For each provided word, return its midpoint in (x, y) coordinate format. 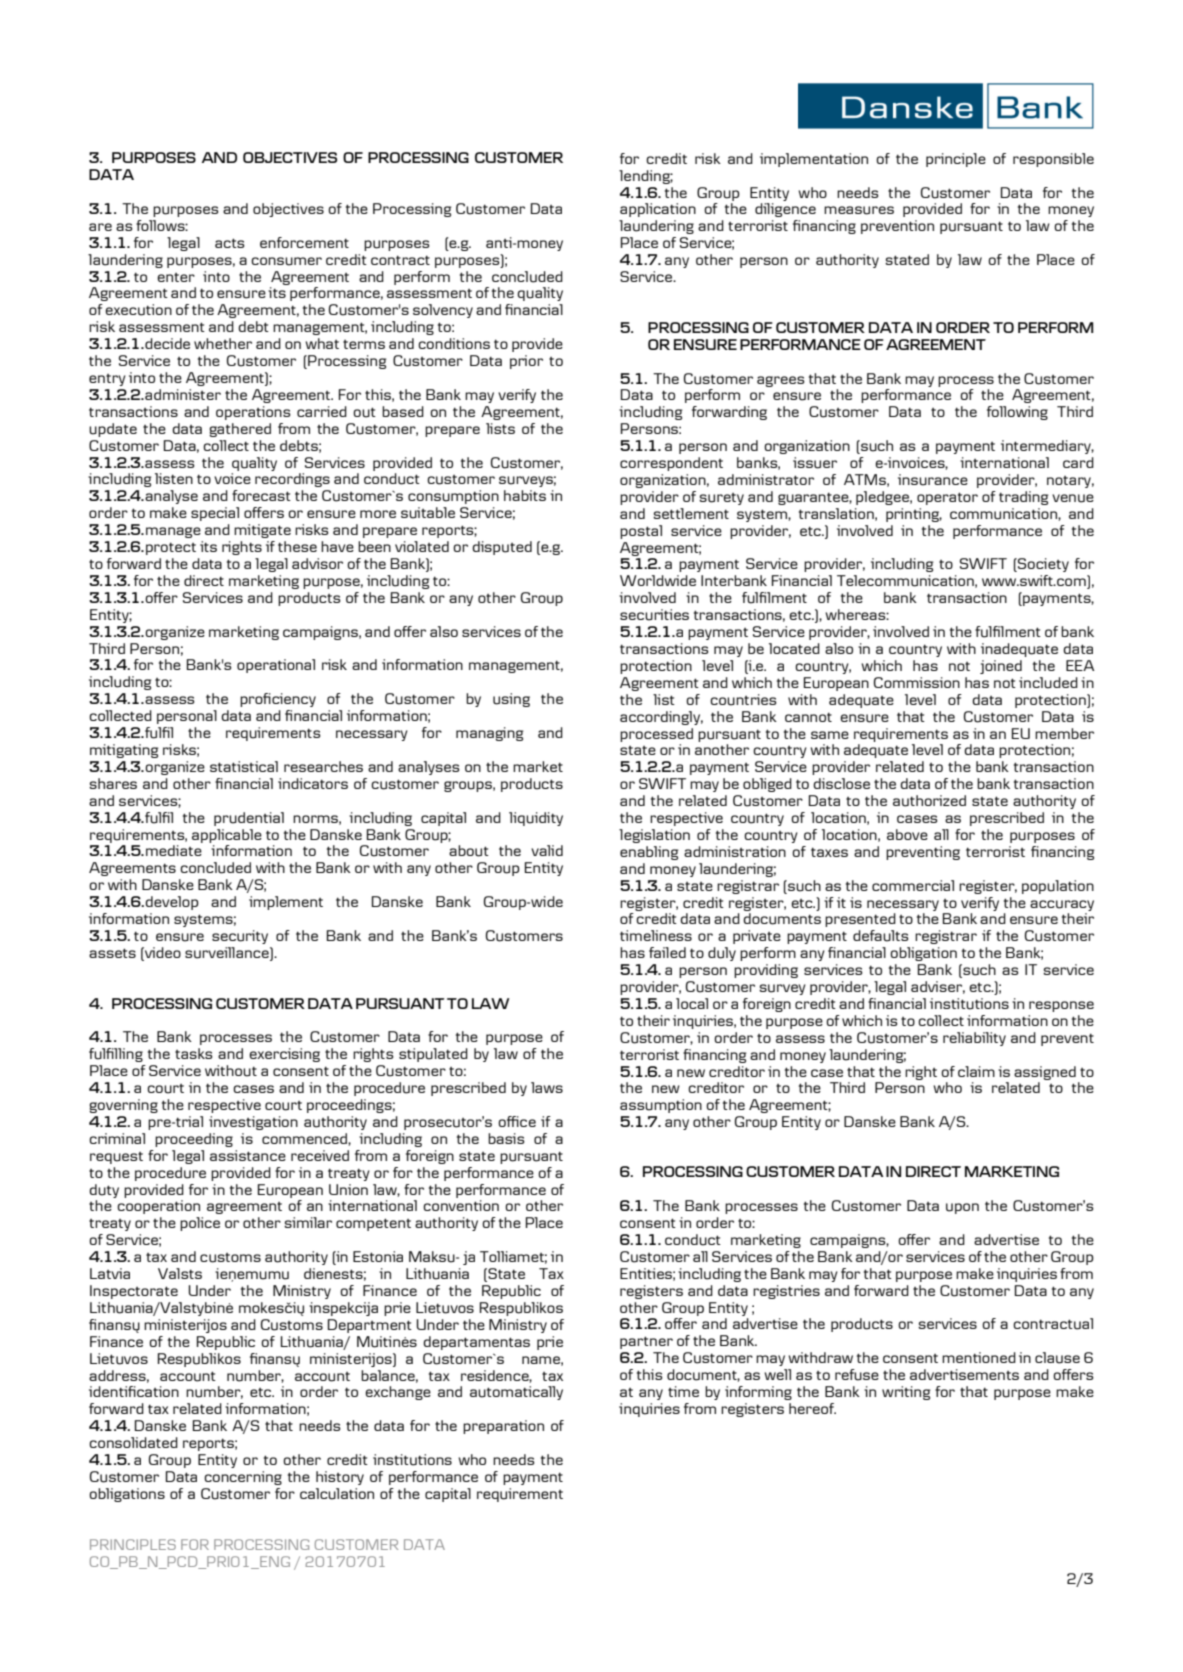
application (658, 210)
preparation (503, 1427)
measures (859, 210)
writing (906, 1393)
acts (230, 243)
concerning (243, 1478)
